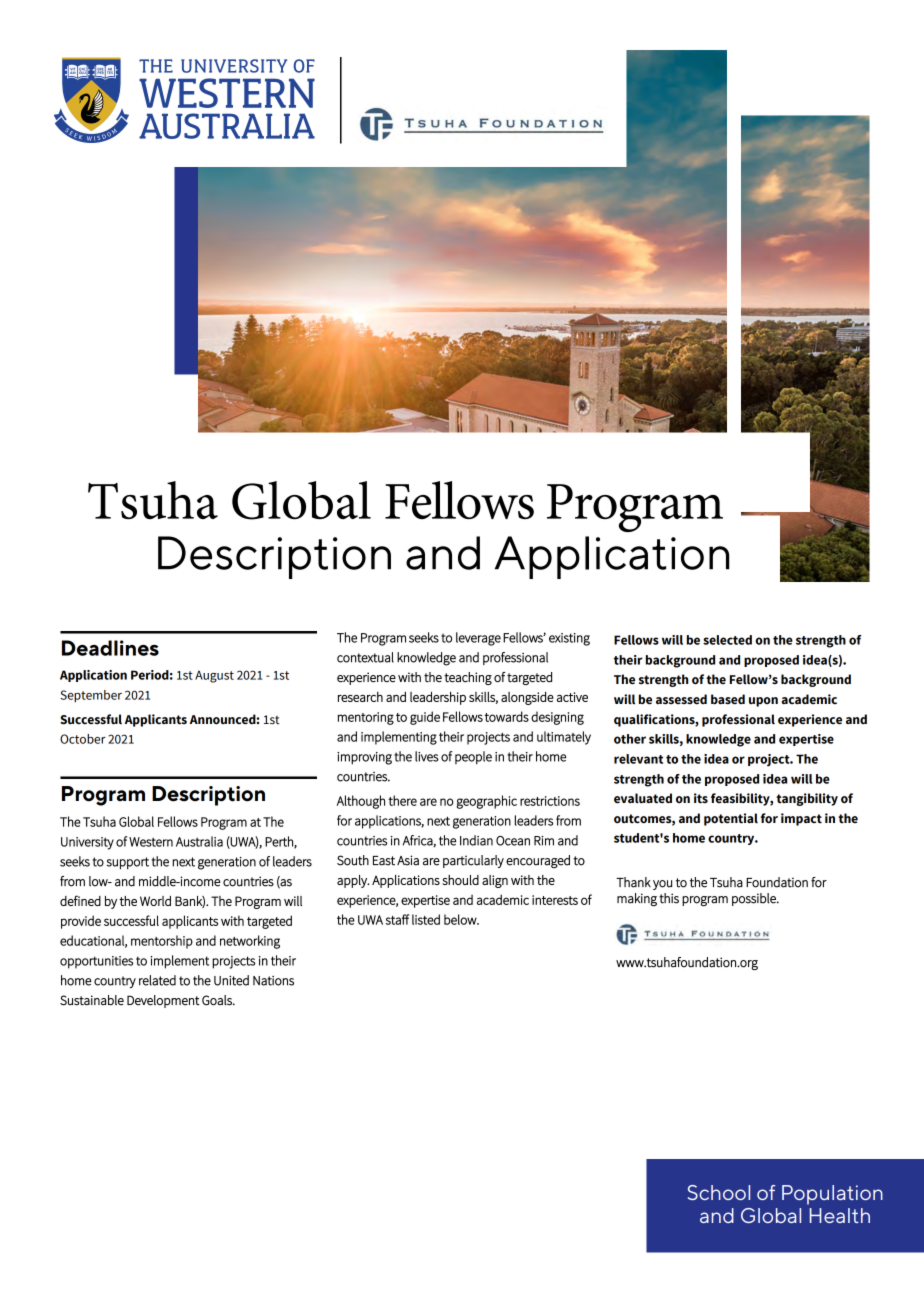 The height and width of the document is (1307, 924). What do you see at coordinates (701, 798) in the document?
I see `its` at bounding box center [701, 798].
